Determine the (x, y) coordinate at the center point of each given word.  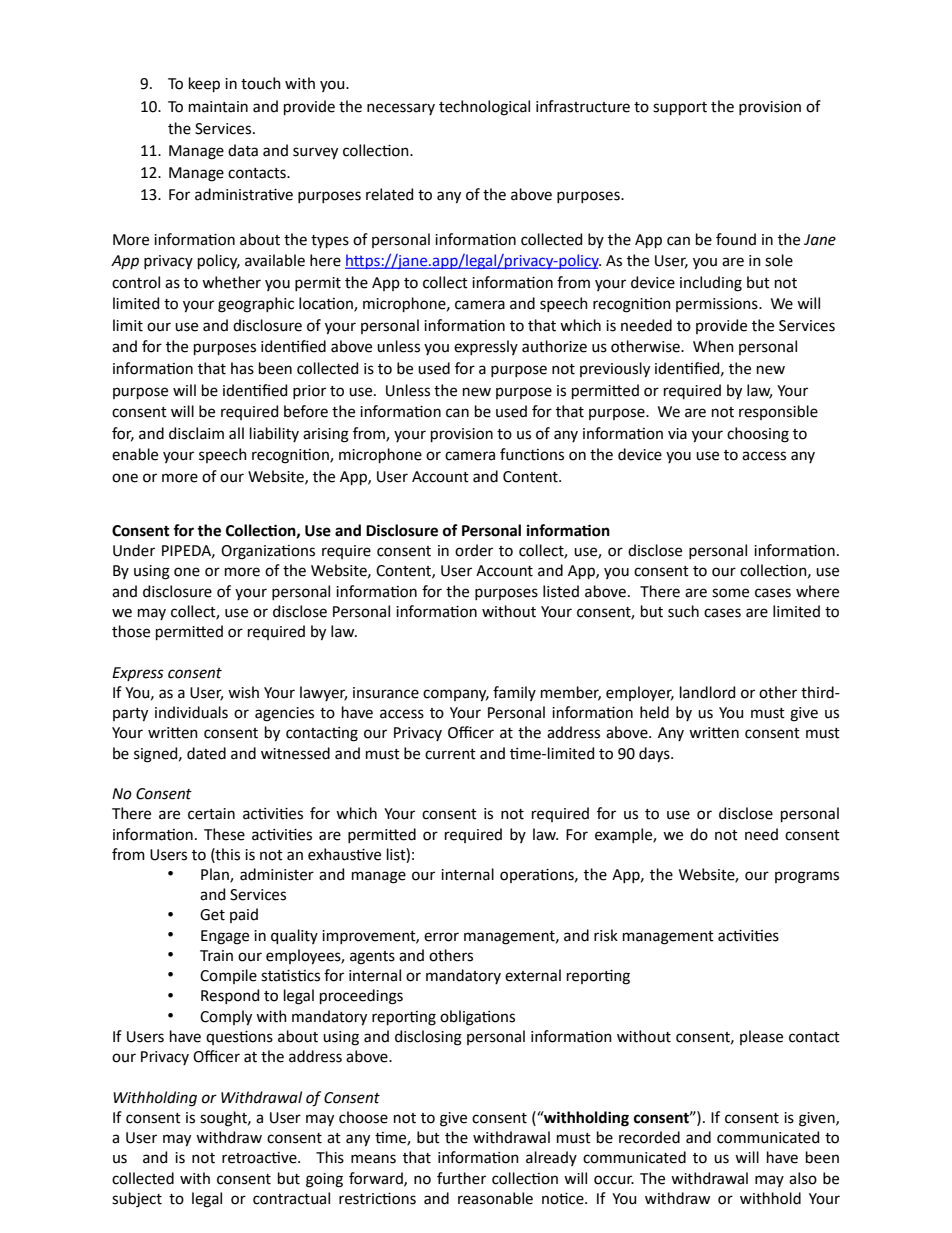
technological (484, 108)
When (713, 346)
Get (212, 915)
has (242, 368)
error (441, 937)
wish (243, 692)
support (680, 108)
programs (807, 877)
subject (137, 1200)
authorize (554, 346)
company (456, 695)
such (683, 611)
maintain (218, 107)
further (461, 1178)
